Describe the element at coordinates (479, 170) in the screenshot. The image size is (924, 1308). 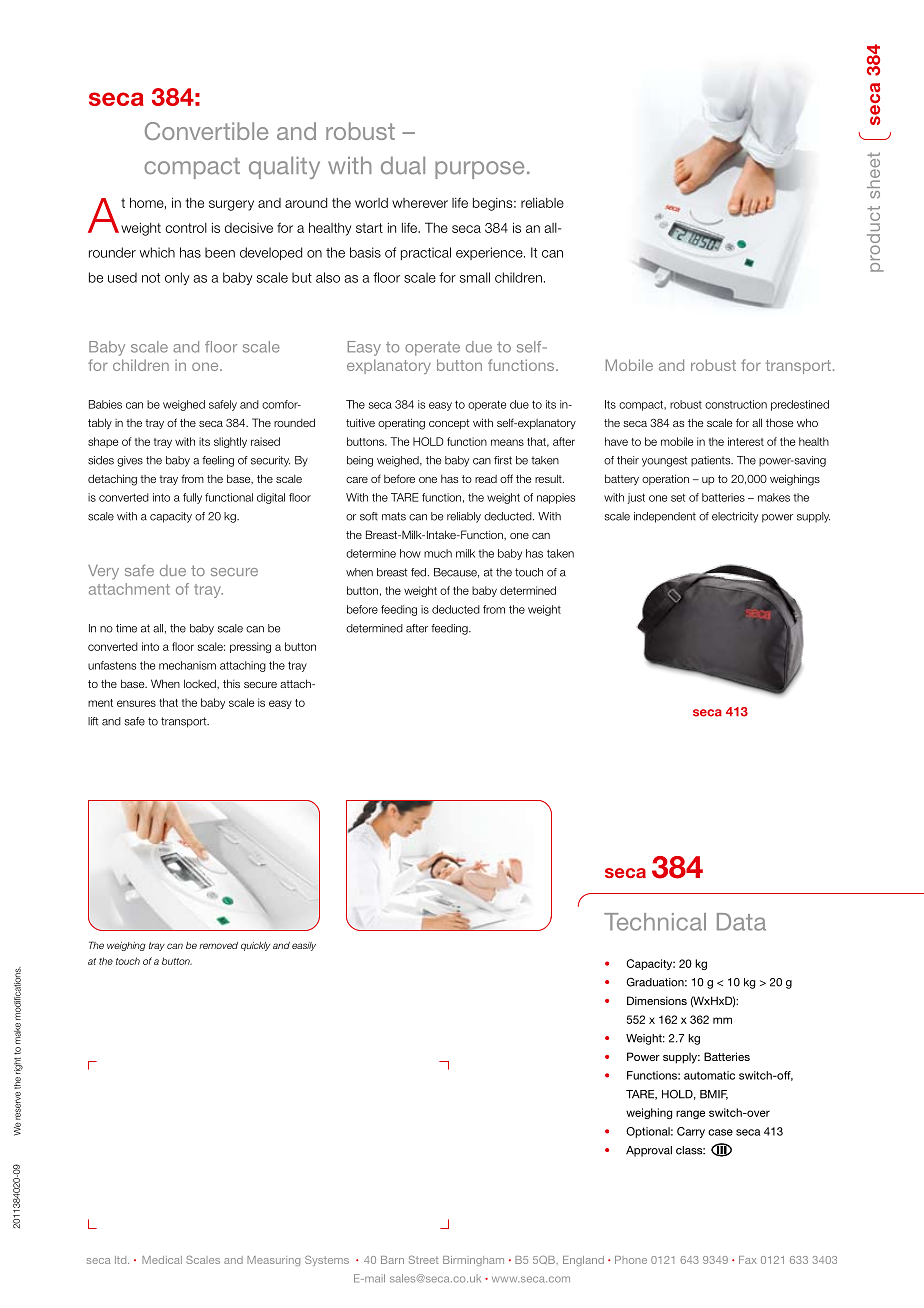
I see `purpose` at that location.
